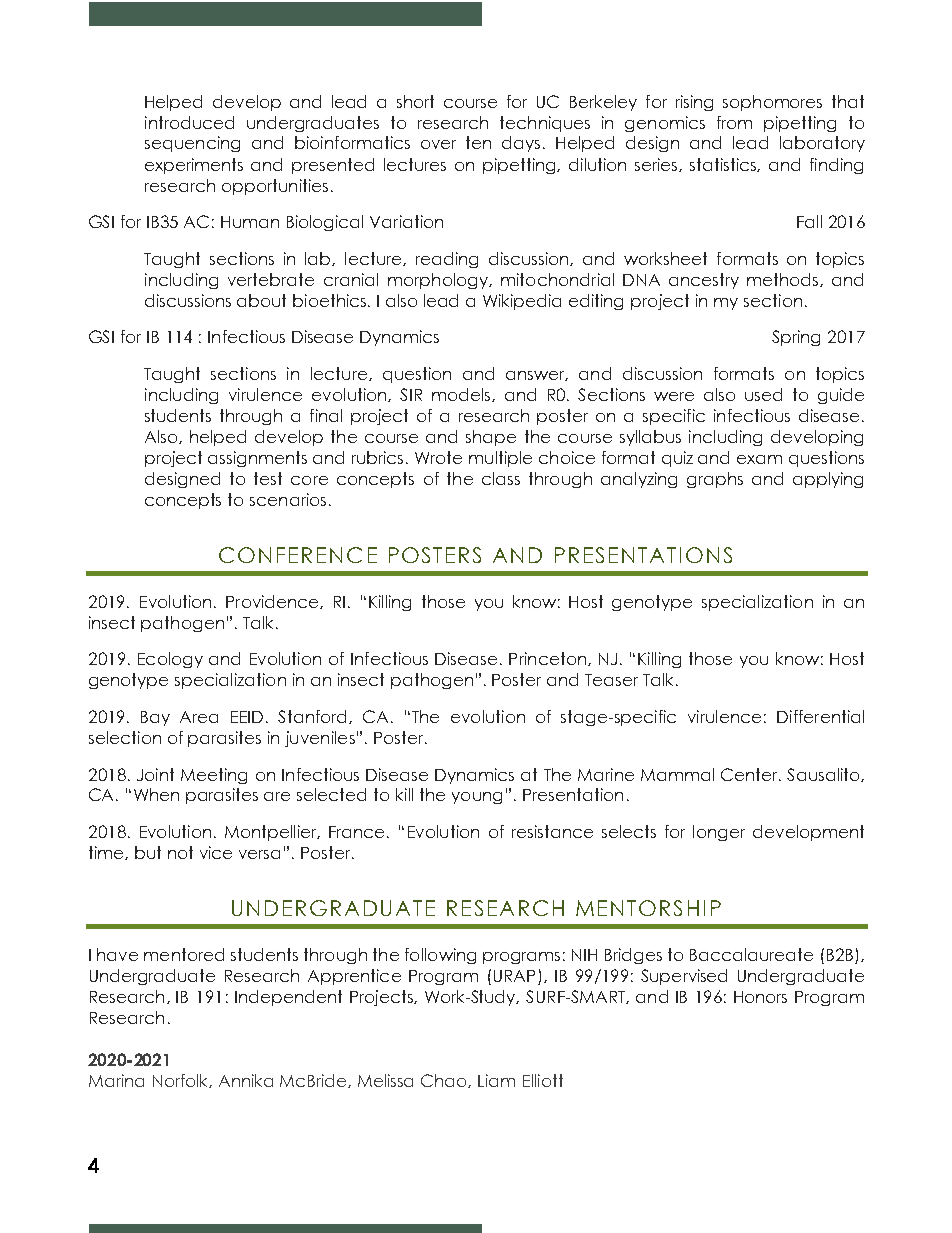  I want to click on Princeton, so click(549, 659).
